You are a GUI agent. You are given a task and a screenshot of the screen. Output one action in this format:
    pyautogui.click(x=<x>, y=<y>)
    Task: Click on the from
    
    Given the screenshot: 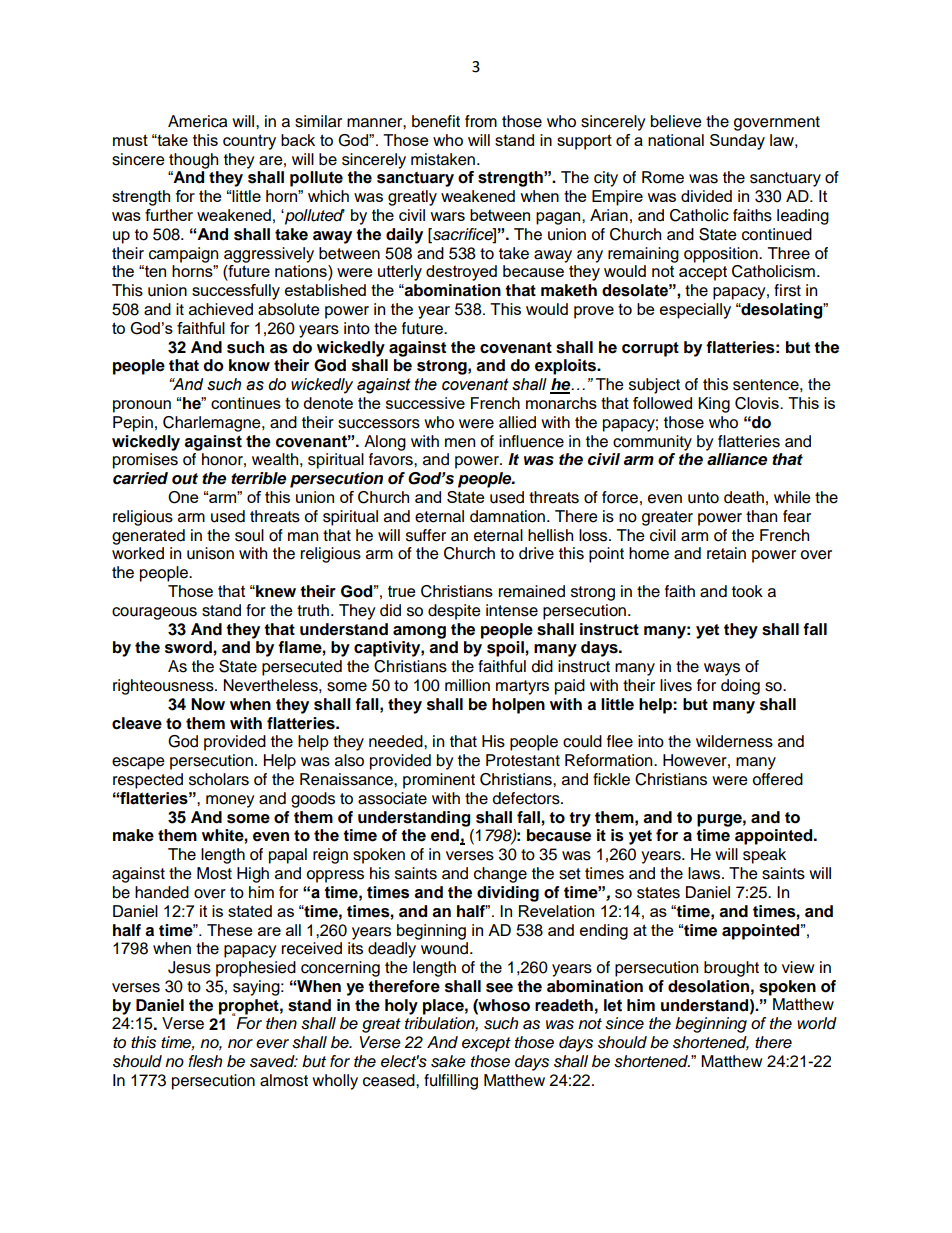 What is the action you would take?
    pyautogui.click(x=481, y=121)
